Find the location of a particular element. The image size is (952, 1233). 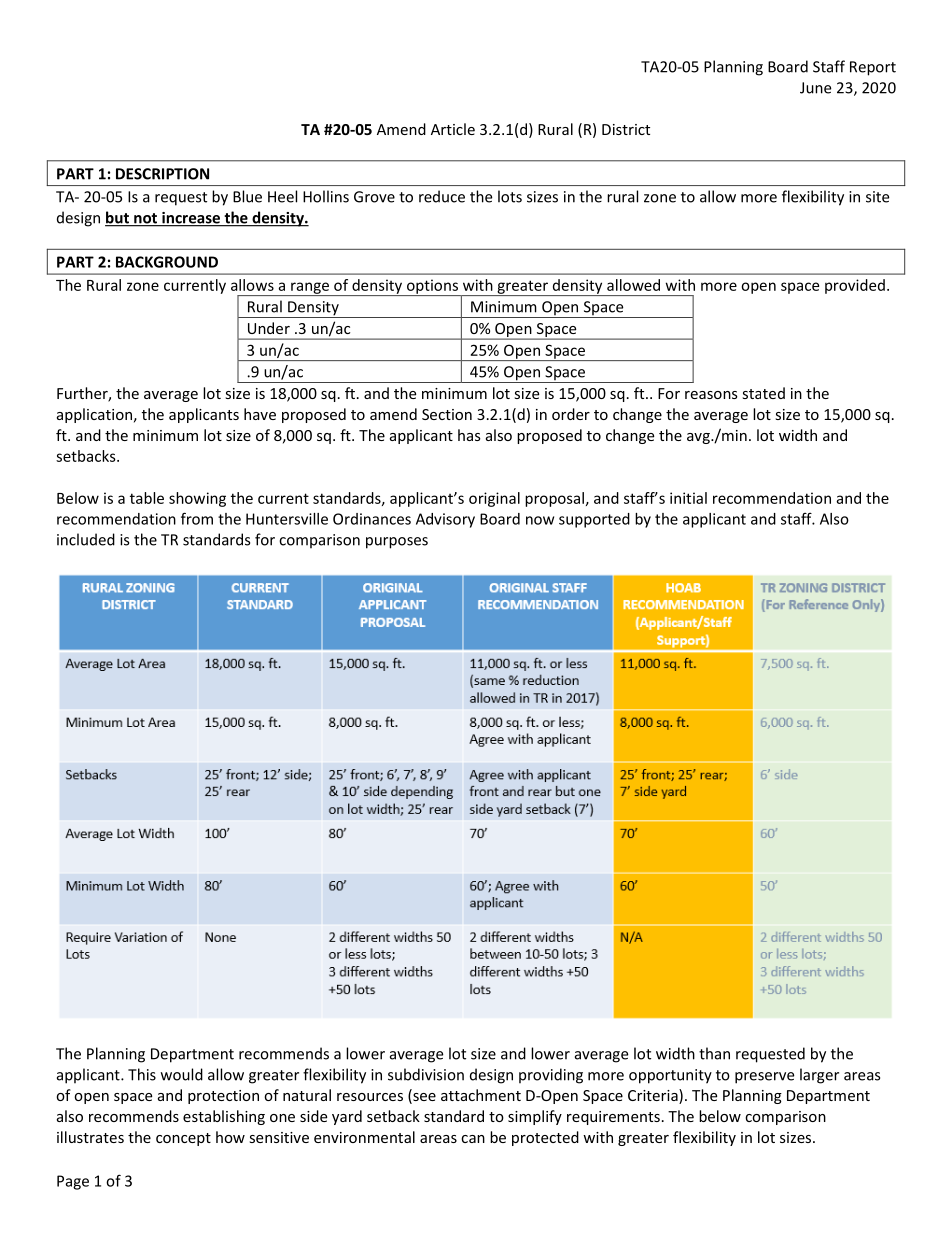

concept is located at coordinates (183, 1139).
